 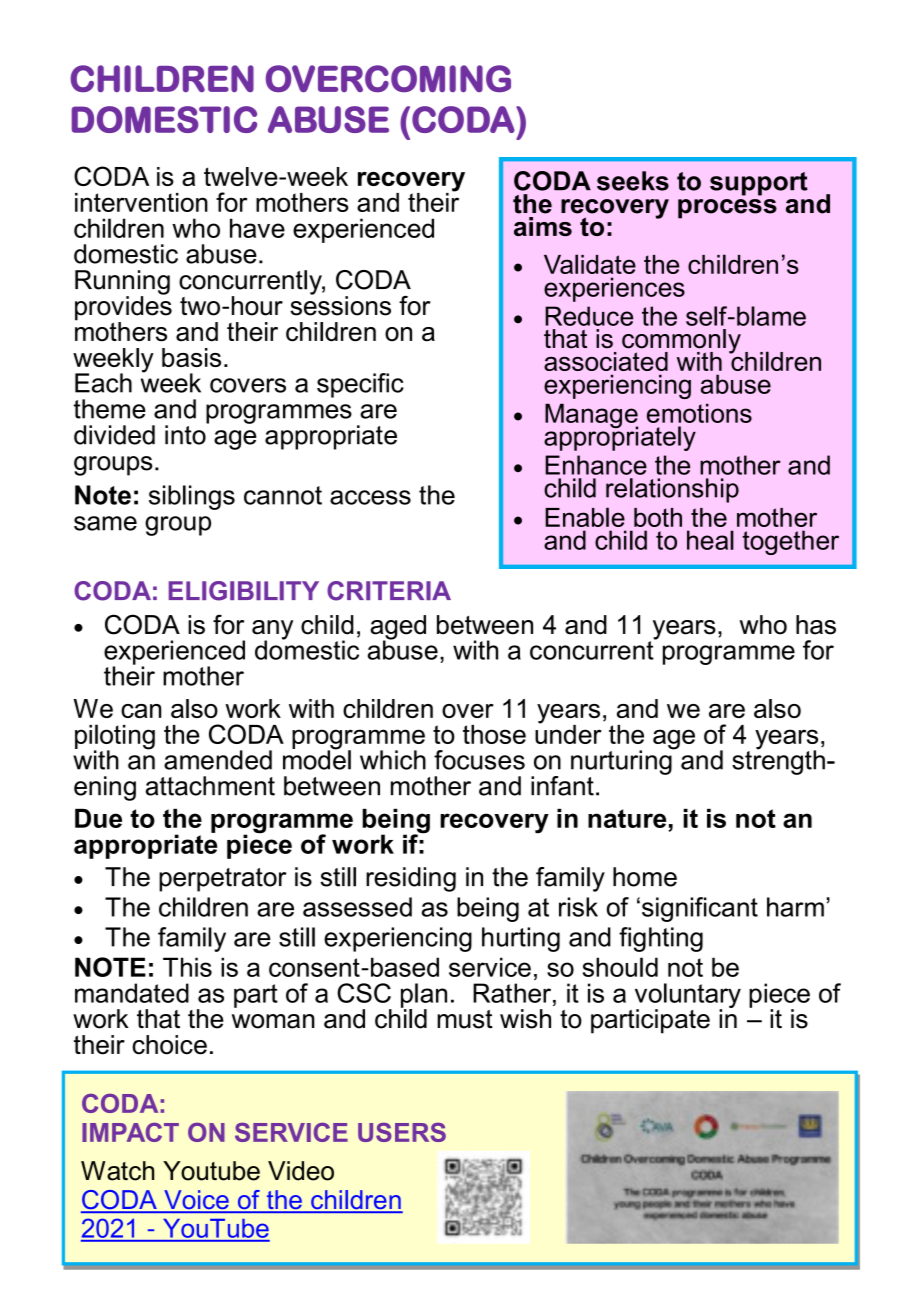 What do you see at coordinates (699, 413) in the screenshot?
I see `emotions` at bounding box center [699, 413].
